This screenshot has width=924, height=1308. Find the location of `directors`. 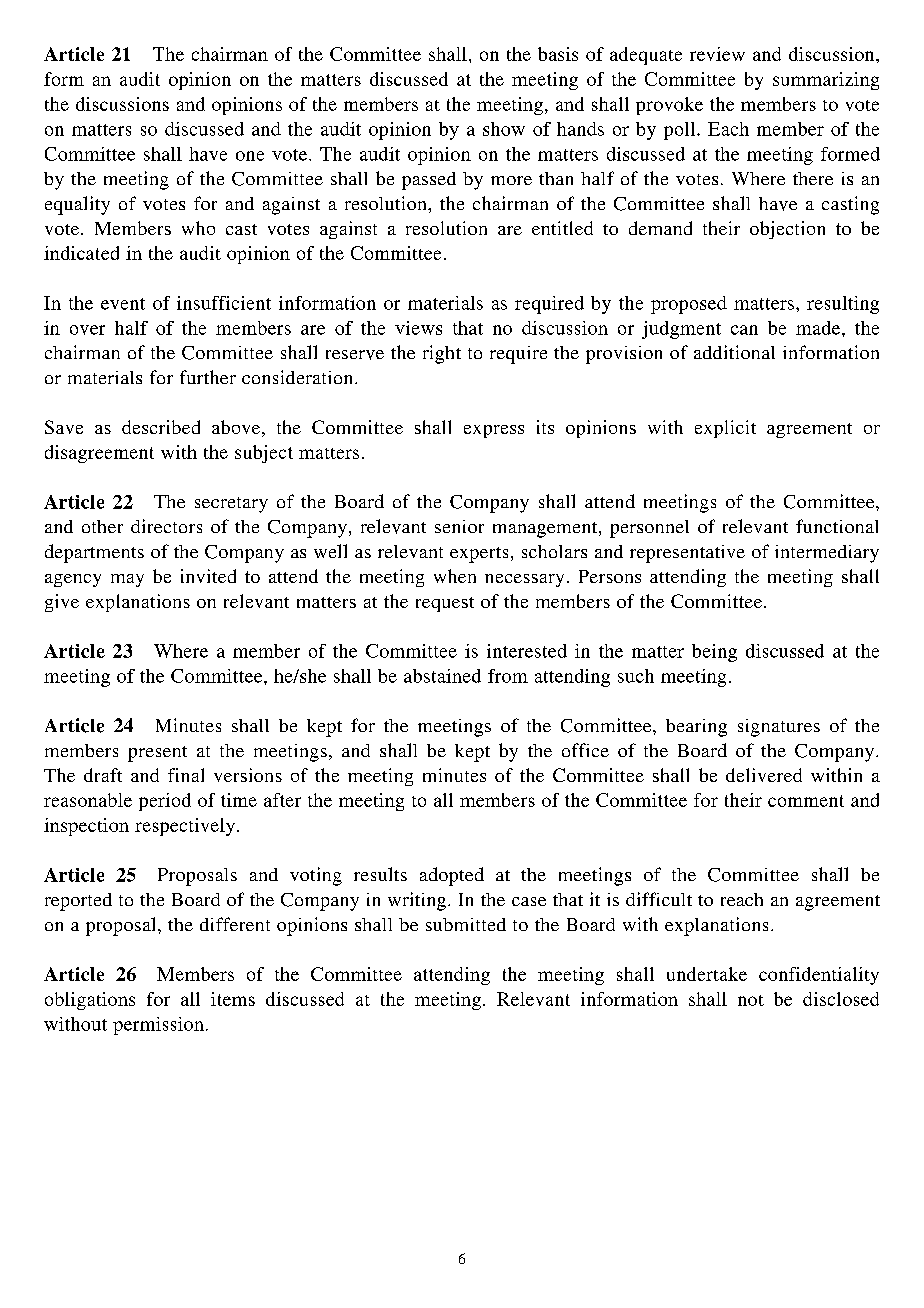

directors is located at coordinates (166, 526).
